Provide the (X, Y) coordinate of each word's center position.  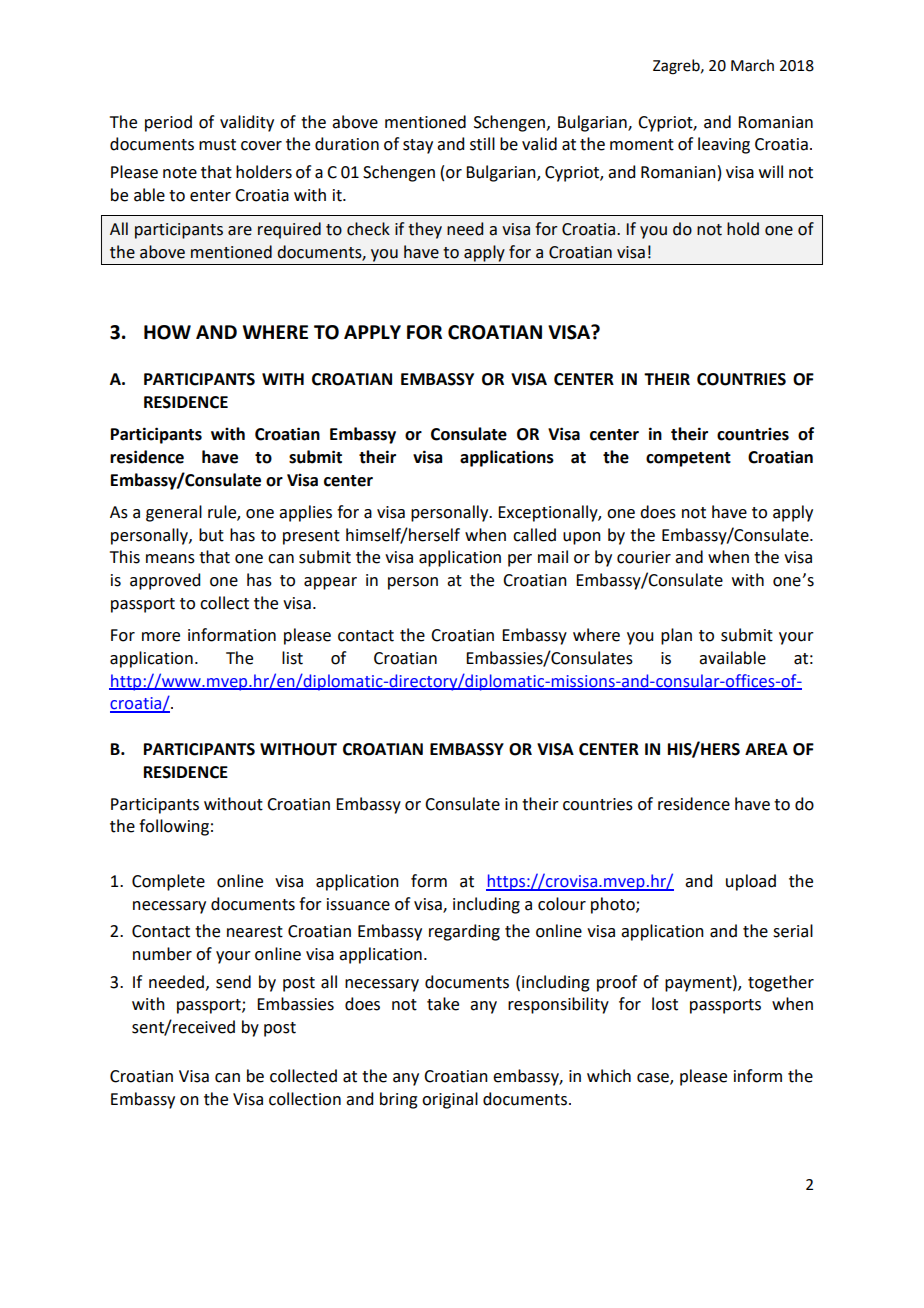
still (482, 144)
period (168, 123)
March (752, 65)
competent (688, 459)
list (292, 658)
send (233, 982)
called (534, 535)
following (174, 827)
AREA (766, 749)
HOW (167, 332)
